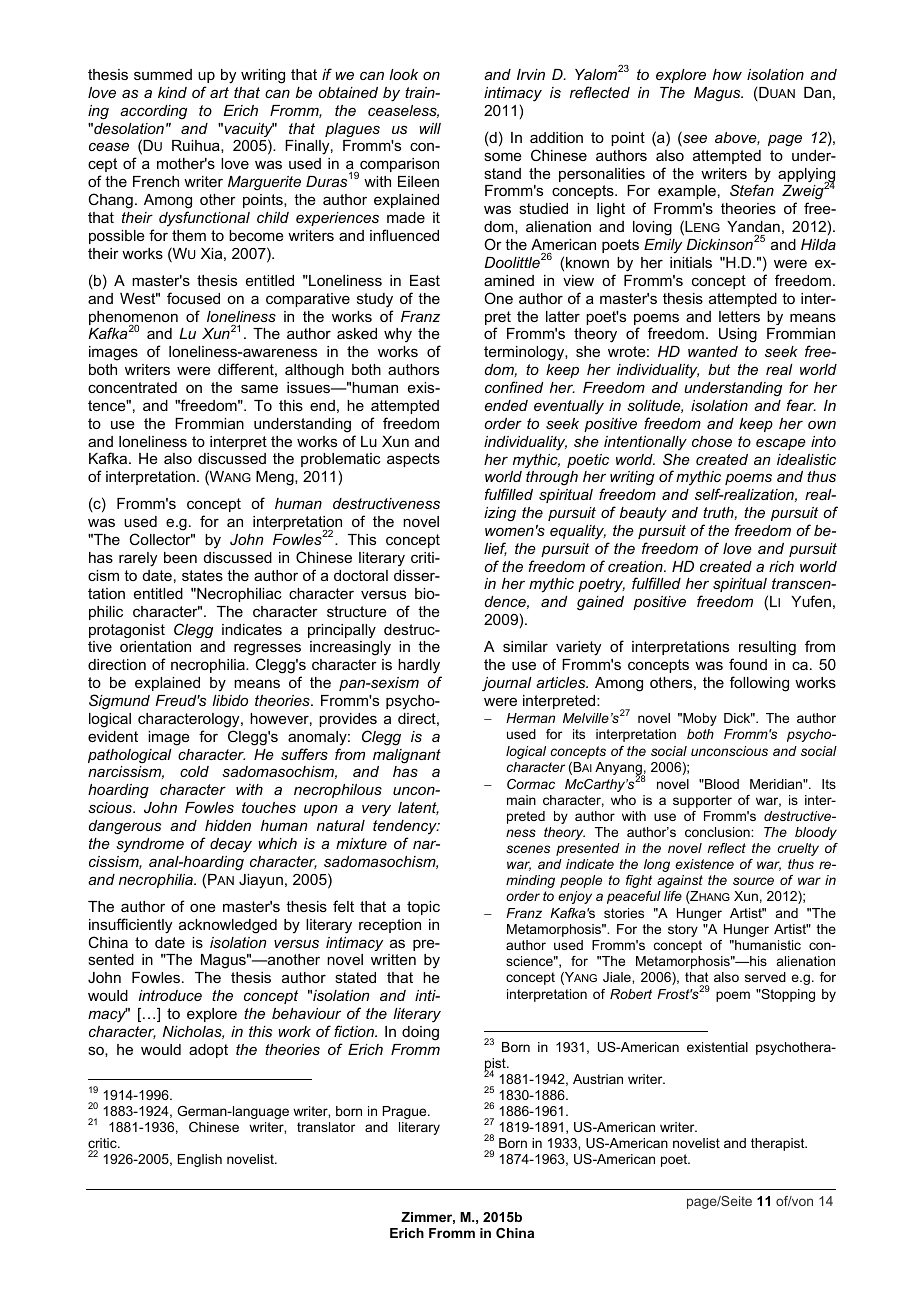  What do you see at coordinates (430, 128) in the document?
I see `will` at bounding box center [430, 128].
